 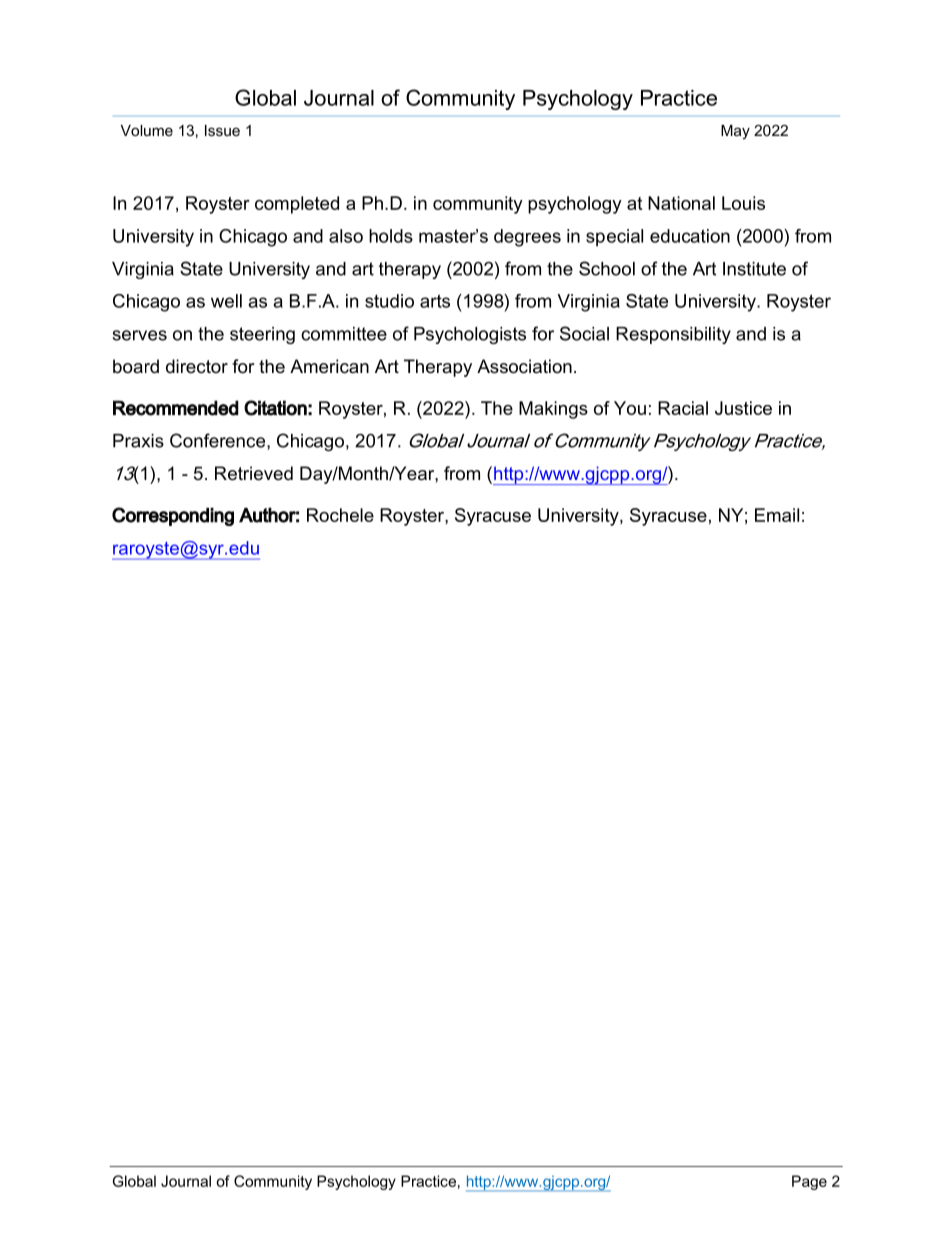 I want to click on You, so click(x=630, y=408).
